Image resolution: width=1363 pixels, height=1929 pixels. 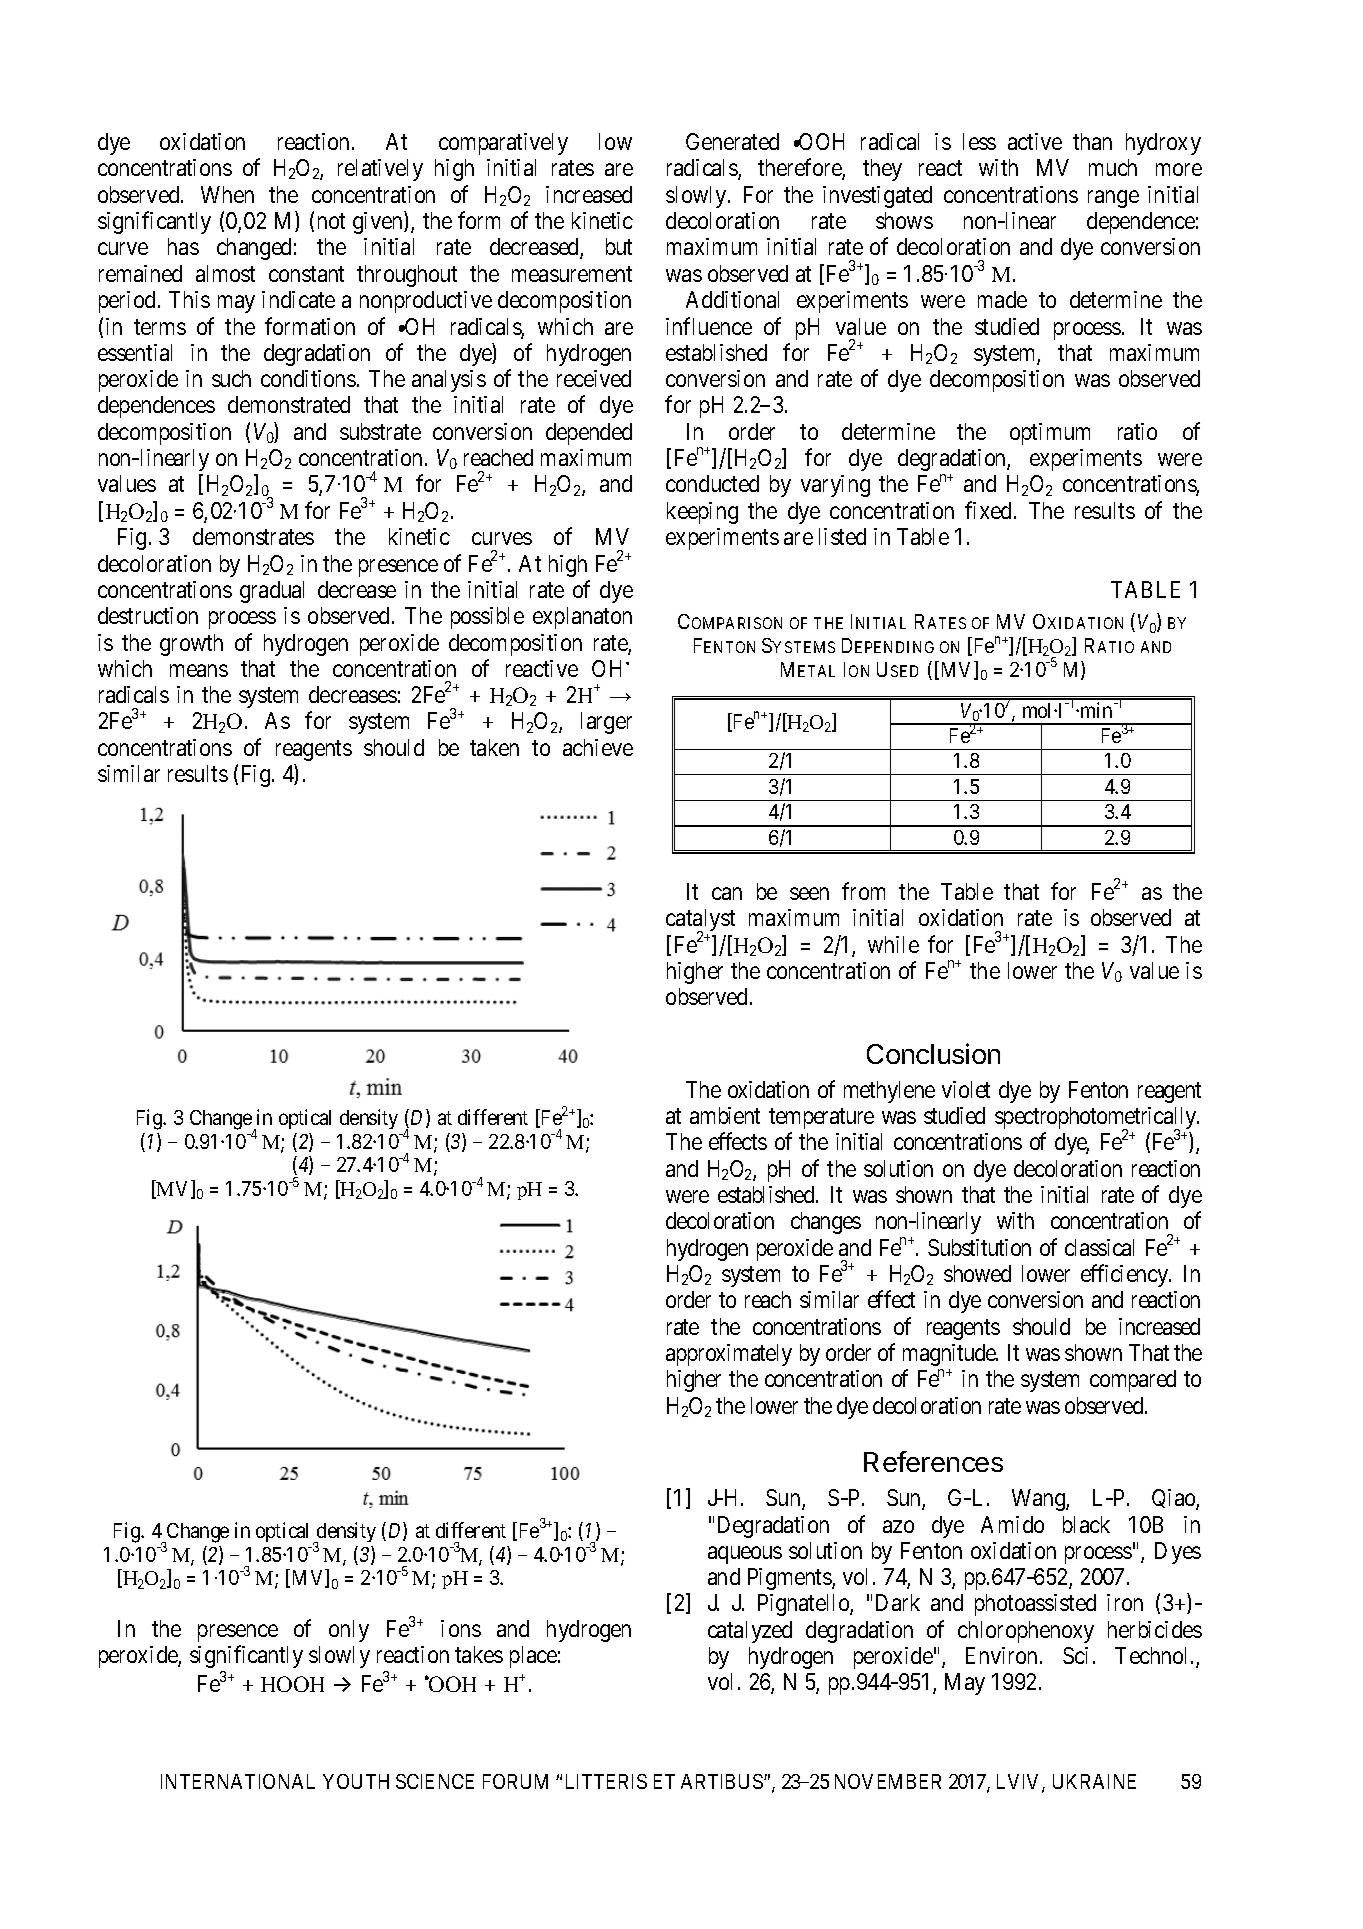 What do you see at coordinates (725, 1115) in the screenshot?
I see `ambient` at bounding box center [725, 1115].
